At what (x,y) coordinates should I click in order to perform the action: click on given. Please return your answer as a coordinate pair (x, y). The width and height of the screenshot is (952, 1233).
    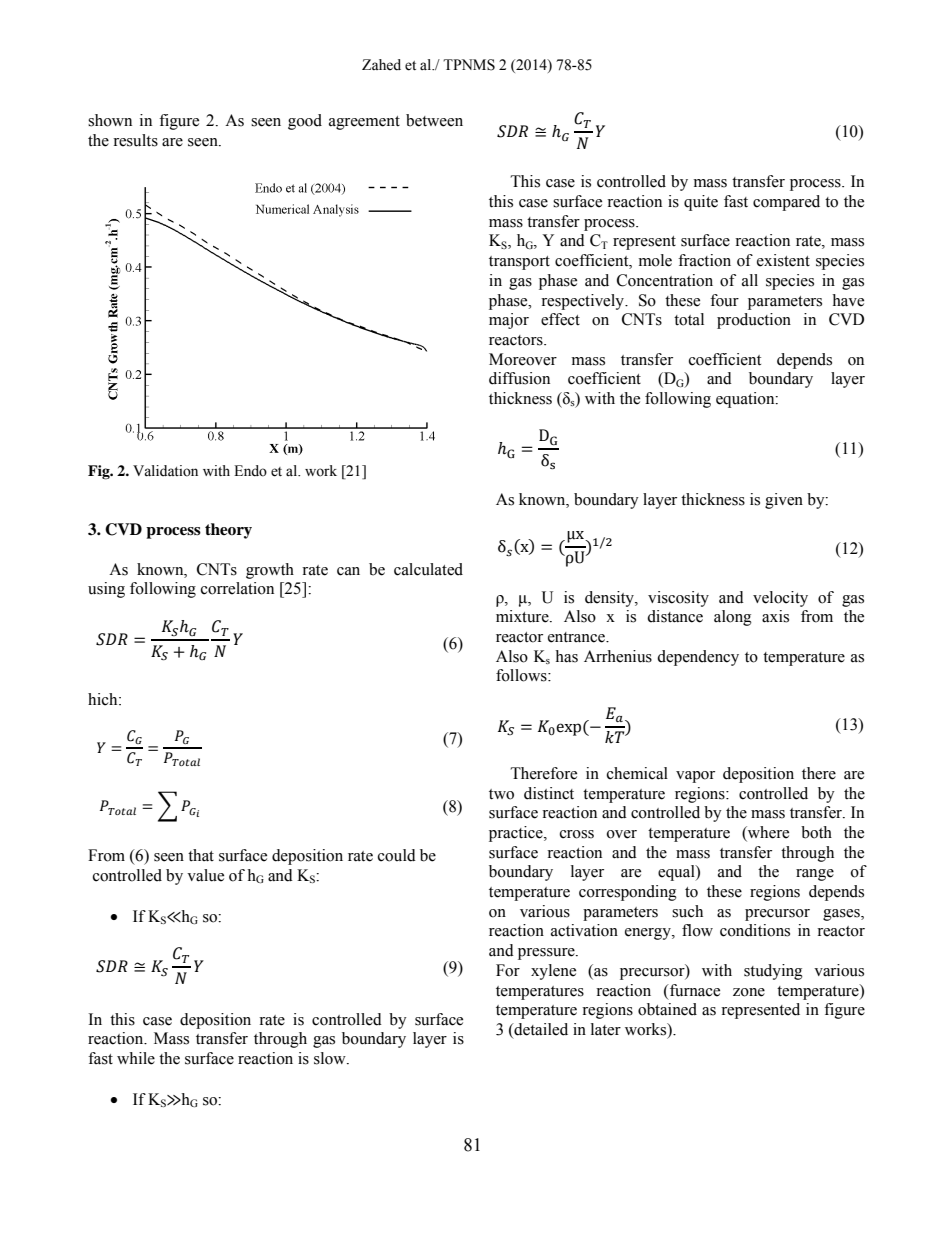
    Looking at the image, I should click on (784, 501).
